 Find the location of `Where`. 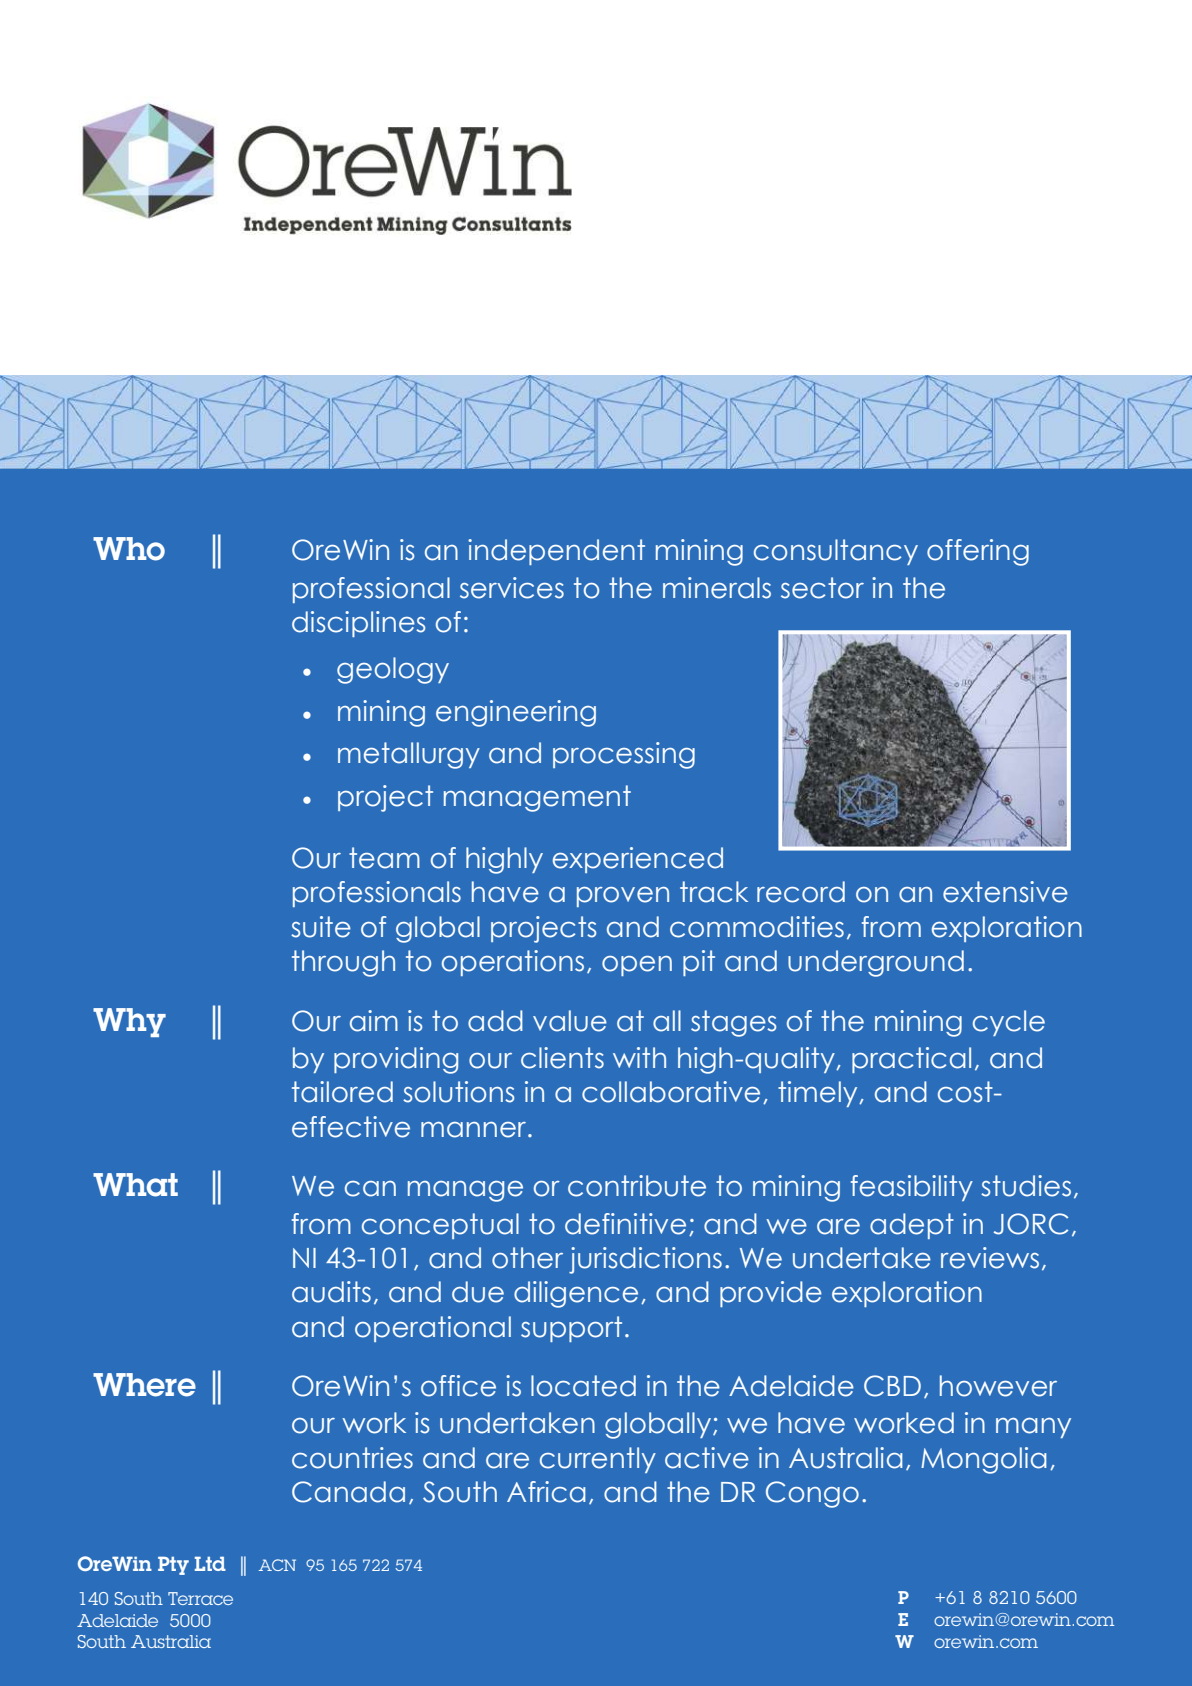

Where is located at coordinates (144, 1385).
